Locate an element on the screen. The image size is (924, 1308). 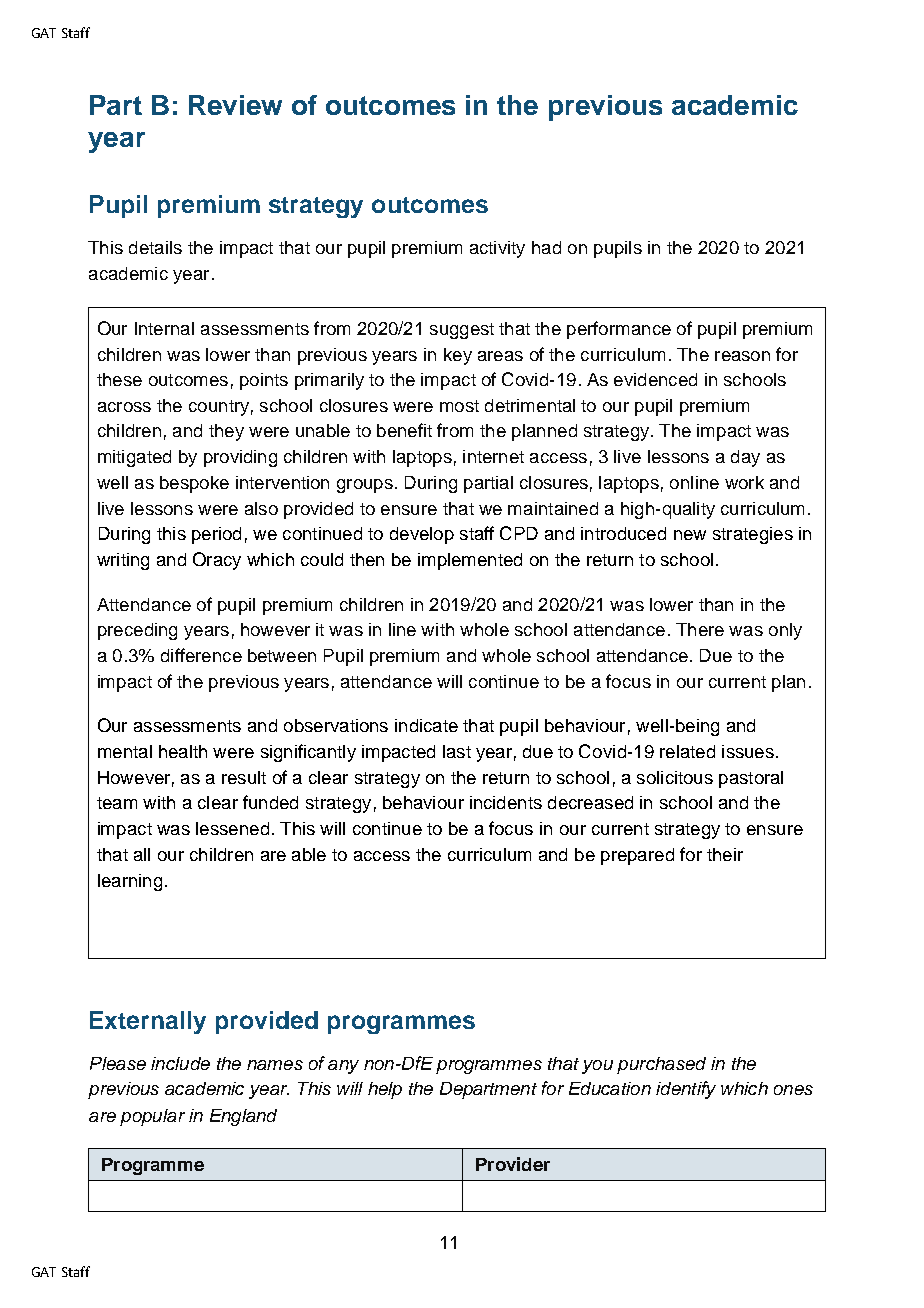
had is located at coordinates (546, 247).
